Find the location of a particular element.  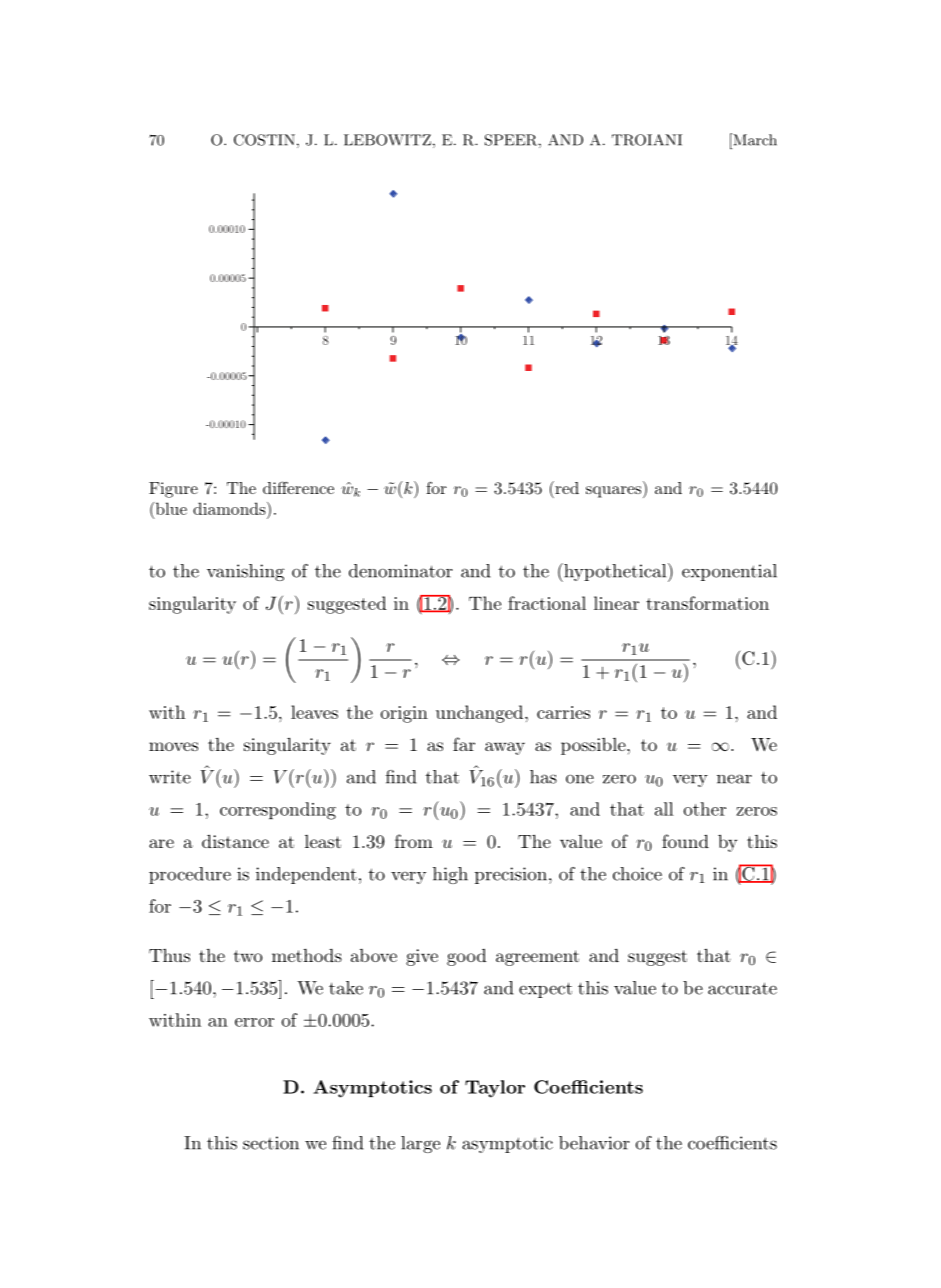

Figure is located at coordinates (173, 490).
